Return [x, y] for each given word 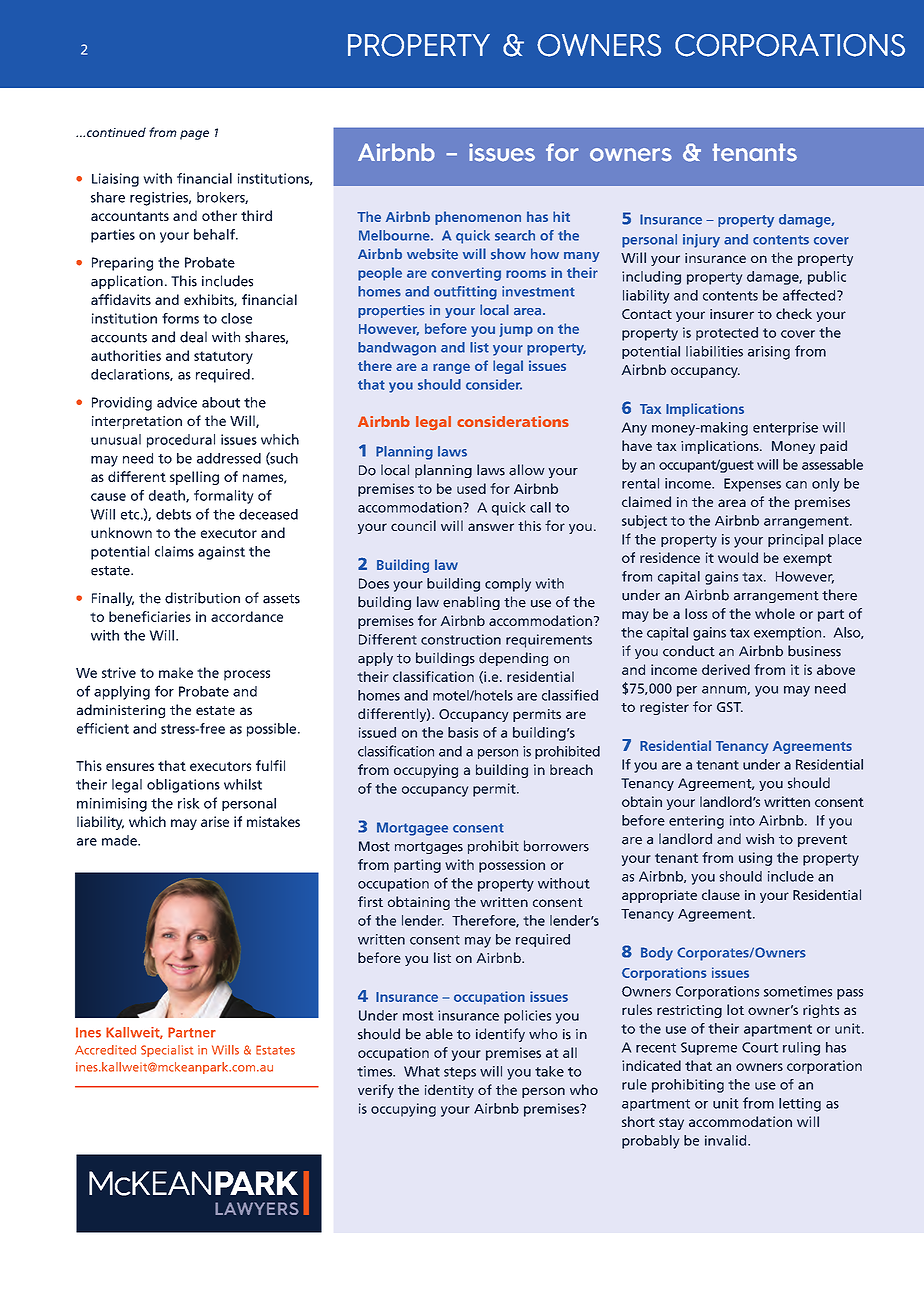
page [194, 135]
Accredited [105, 1050]
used [471, 488]
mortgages [429, 848]
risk [189, 803]
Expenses [752, 485]
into [742, 820]
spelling [194, 478]
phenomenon [478, 218]
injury [701, 241]
